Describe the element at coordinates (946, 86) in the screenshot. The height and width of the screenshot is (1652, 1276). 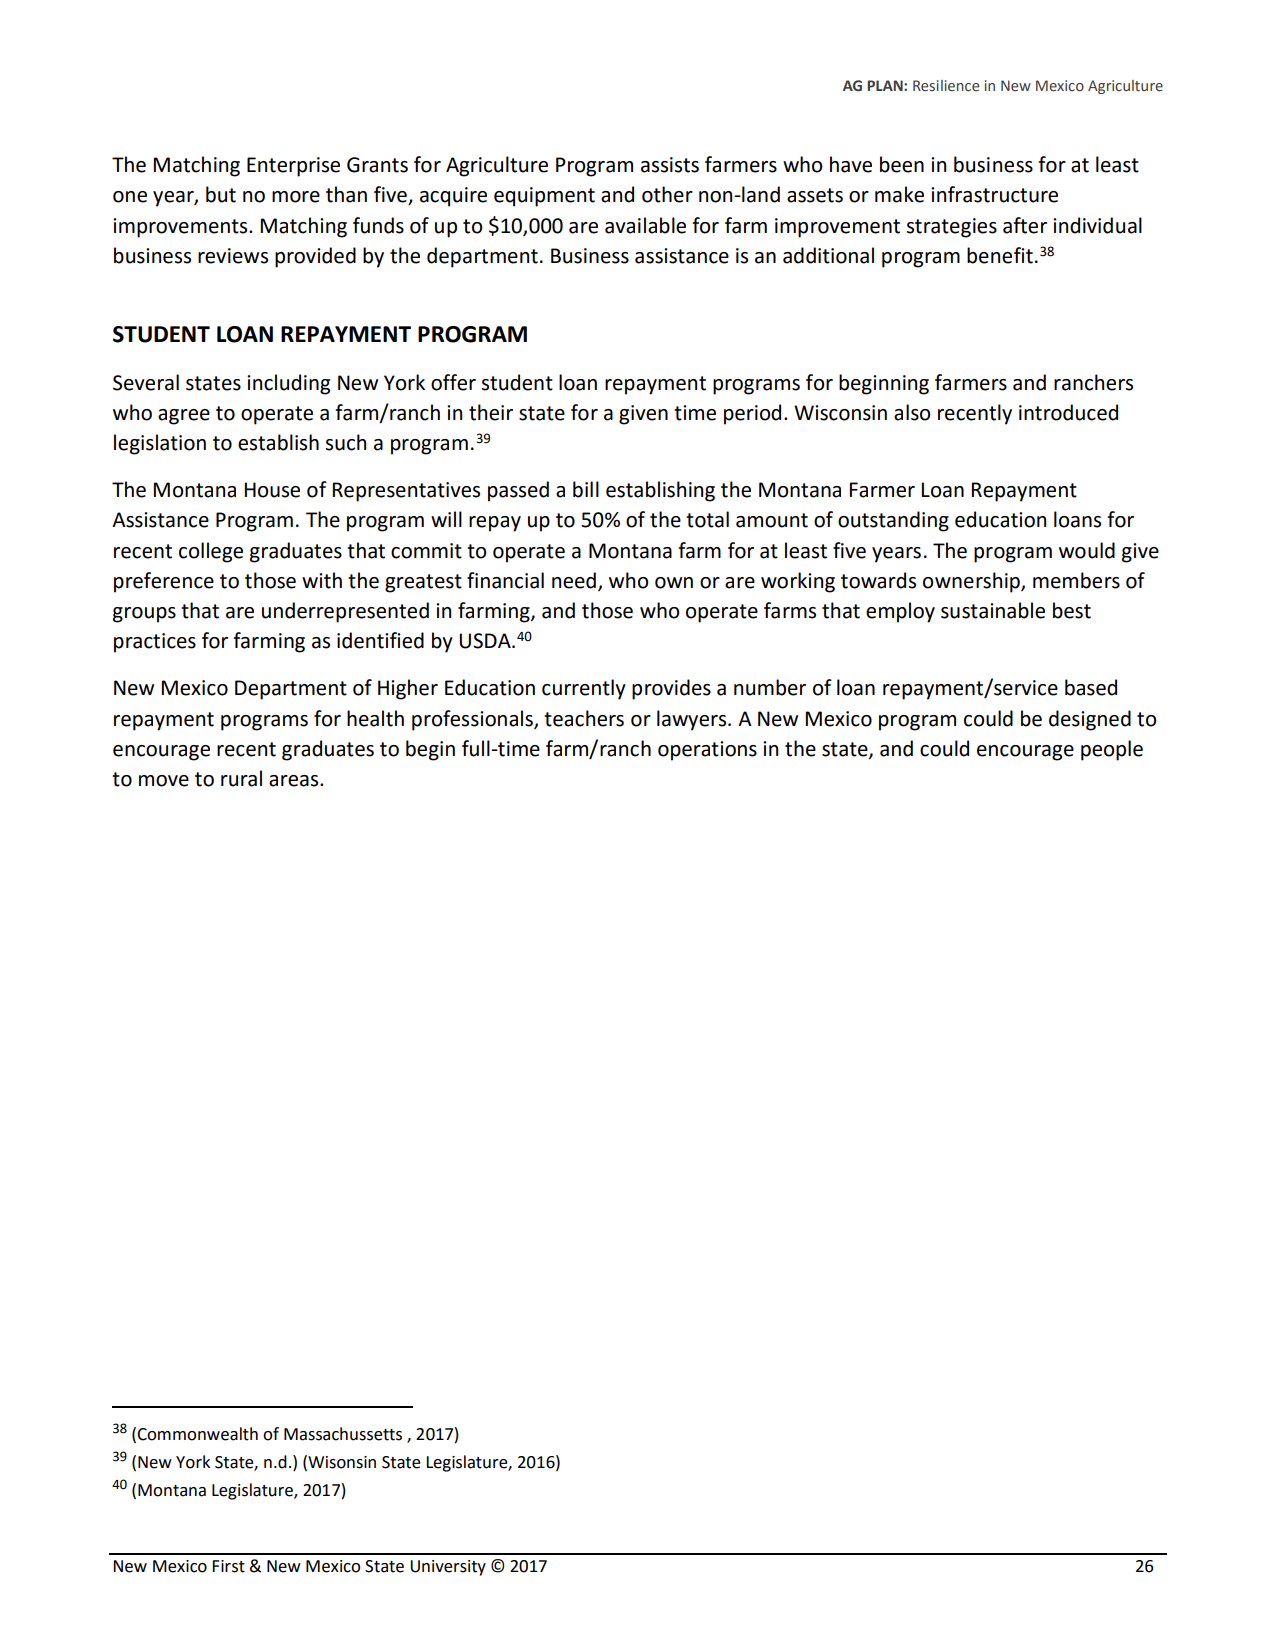
I see `Resilience` at that location.
